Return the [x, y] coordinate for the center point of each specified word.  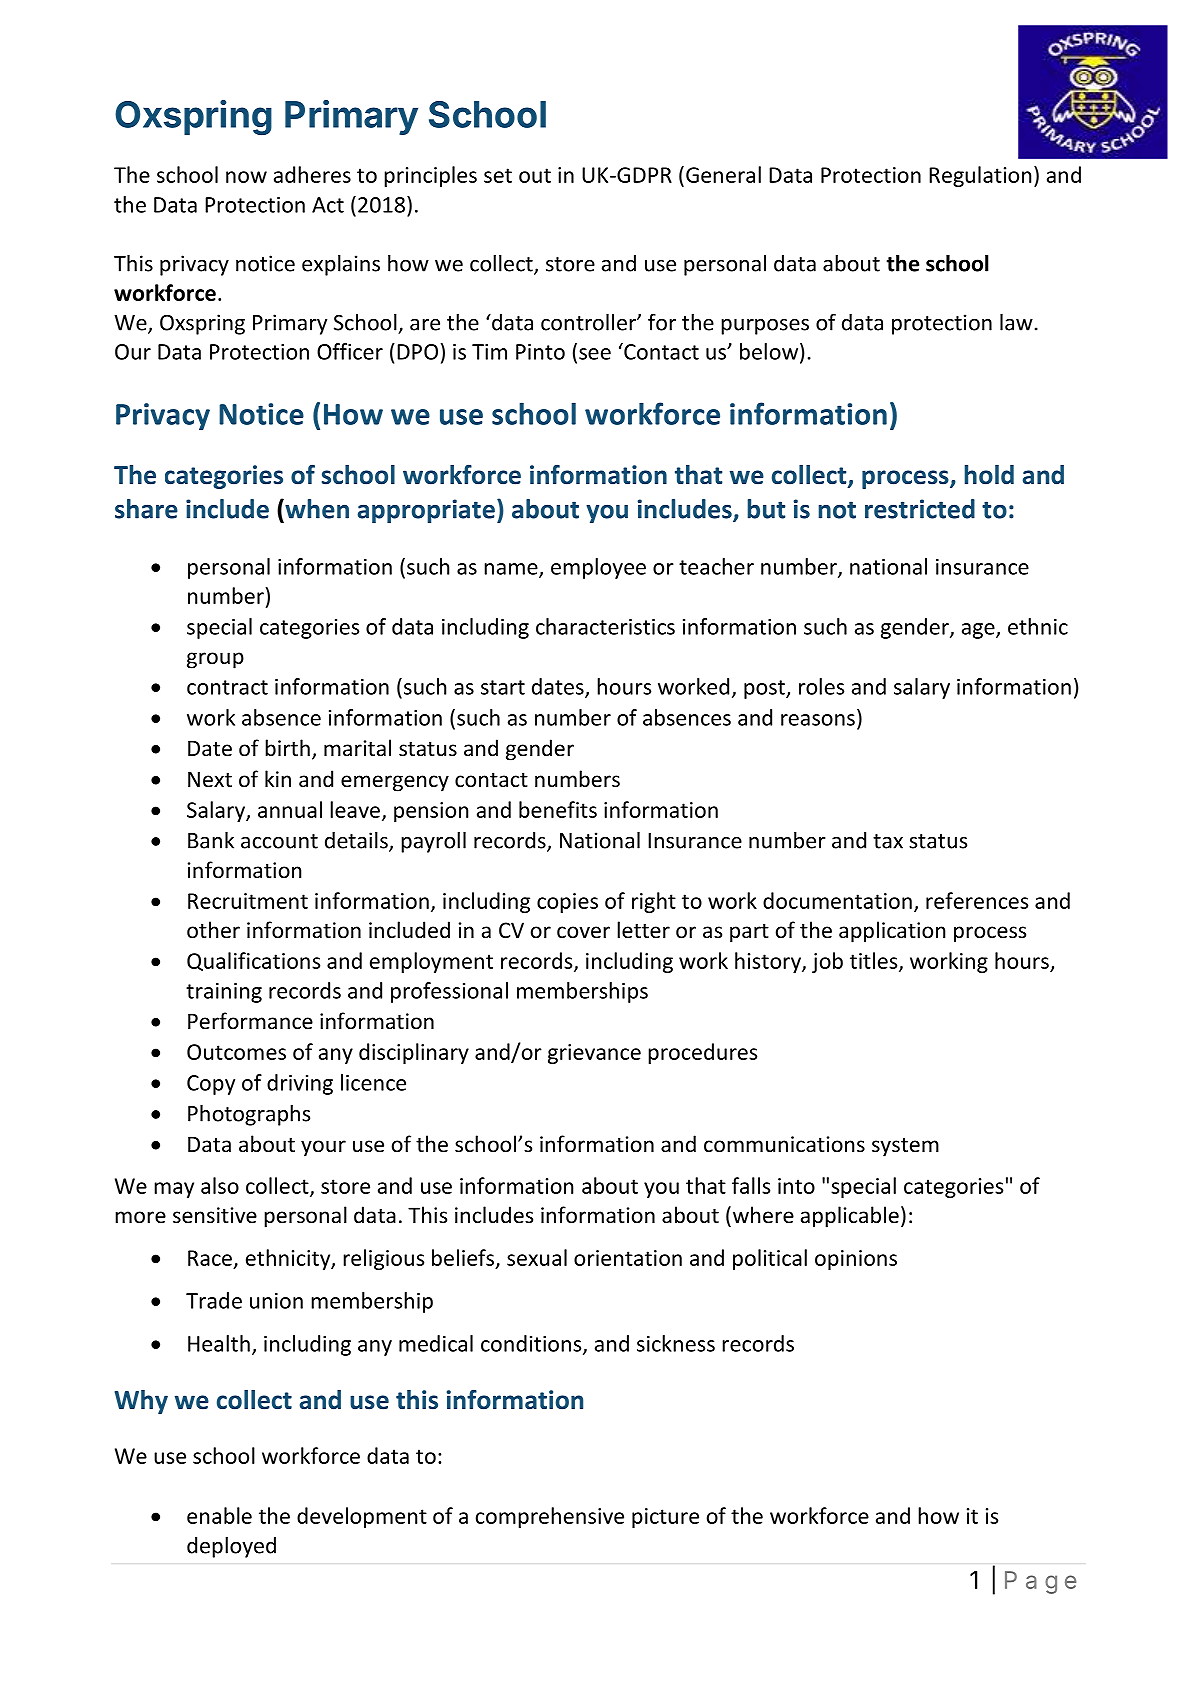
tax [888, 841]
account [279, 841]
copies [567, 903]
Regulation [980, 176]
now [246, 177]
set [498, 175]
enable [219, 1515]
